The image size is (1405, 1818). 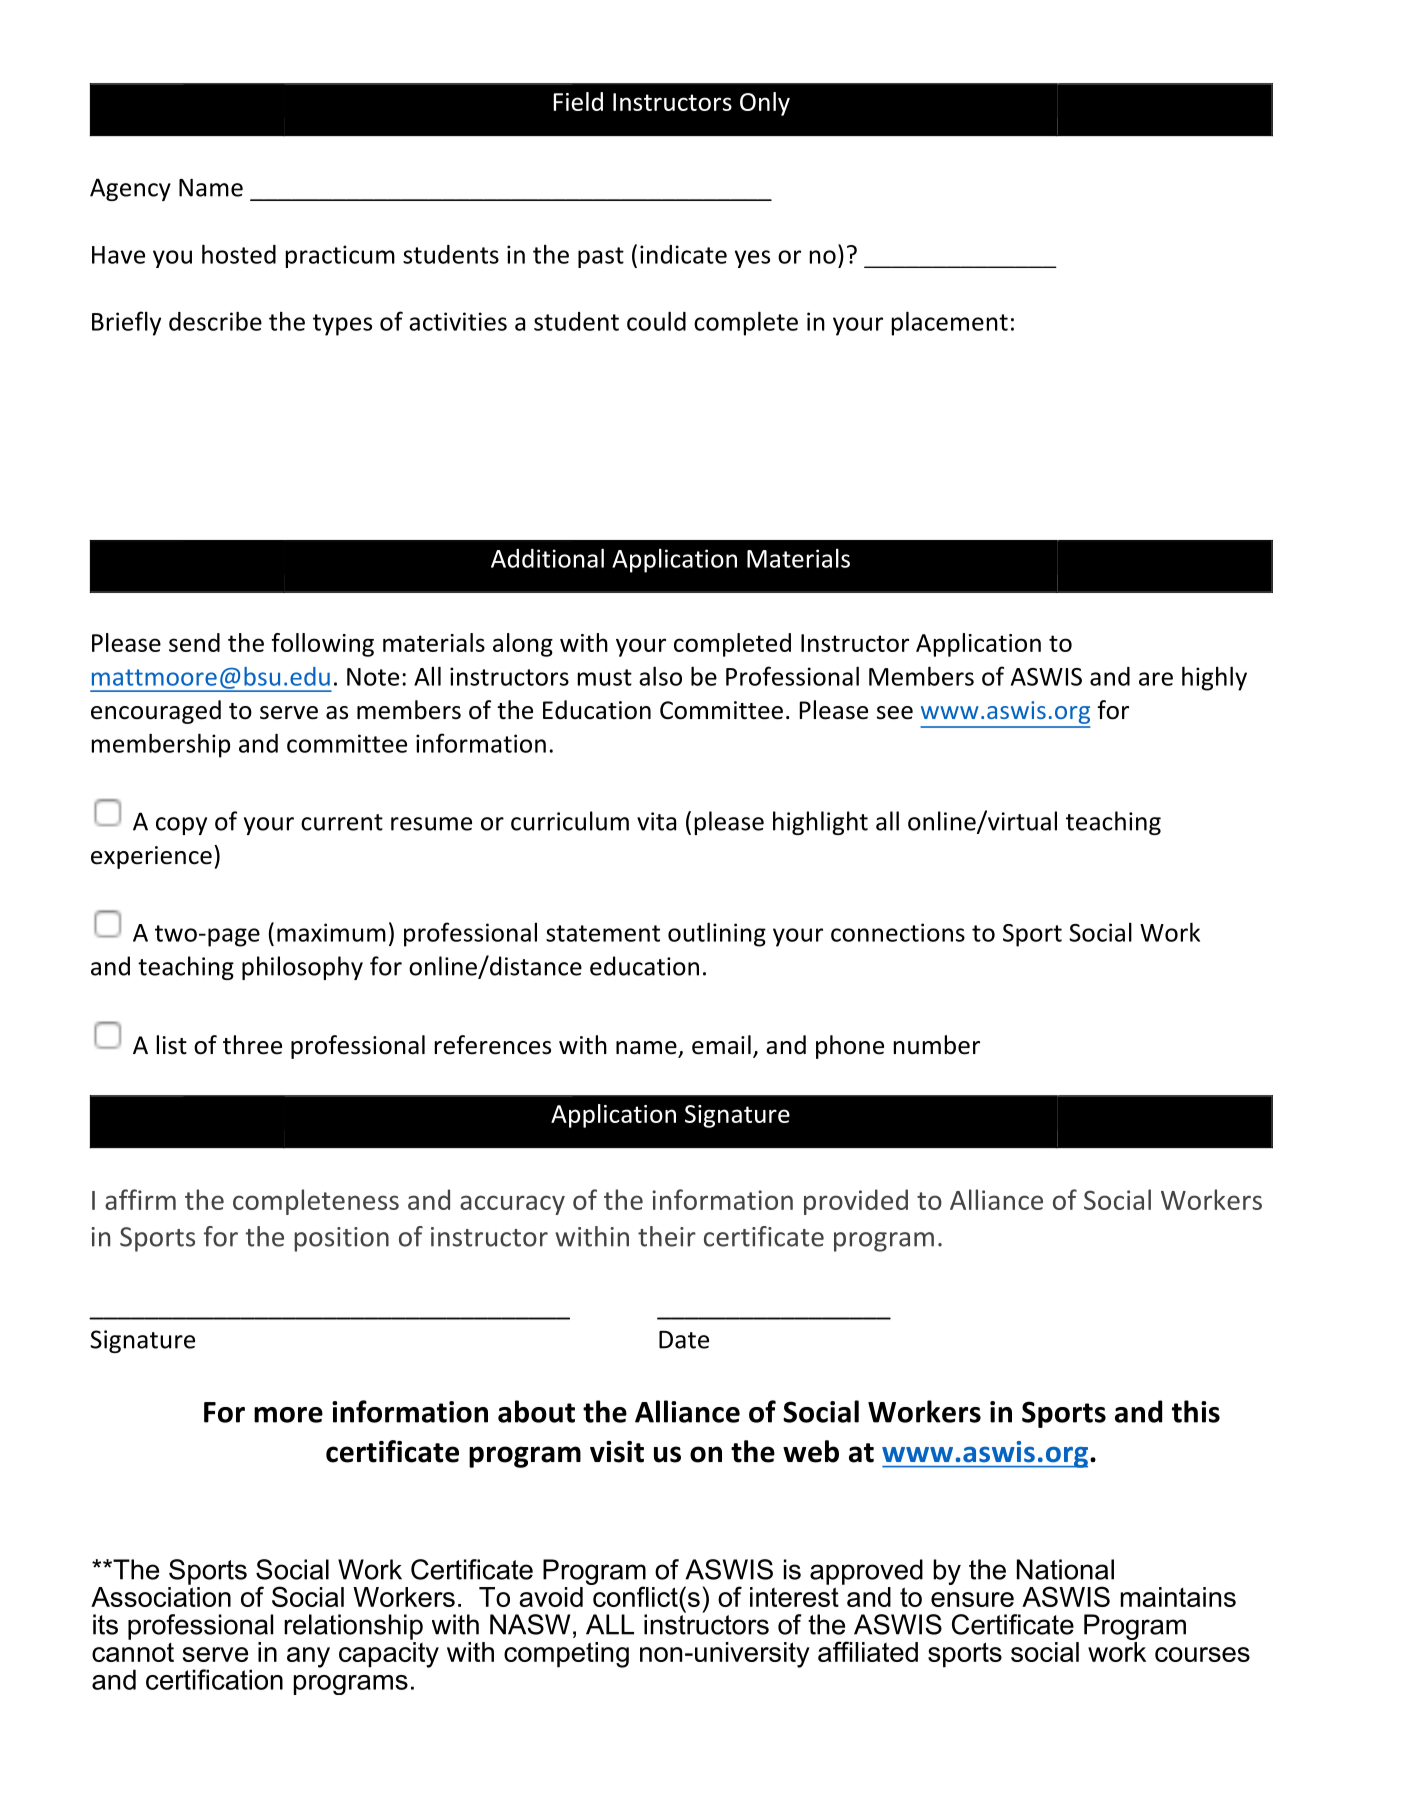 What do you see at coordinates (151, 857) in the screenshot?
I see `experience` at bounding box center [151, 857].
